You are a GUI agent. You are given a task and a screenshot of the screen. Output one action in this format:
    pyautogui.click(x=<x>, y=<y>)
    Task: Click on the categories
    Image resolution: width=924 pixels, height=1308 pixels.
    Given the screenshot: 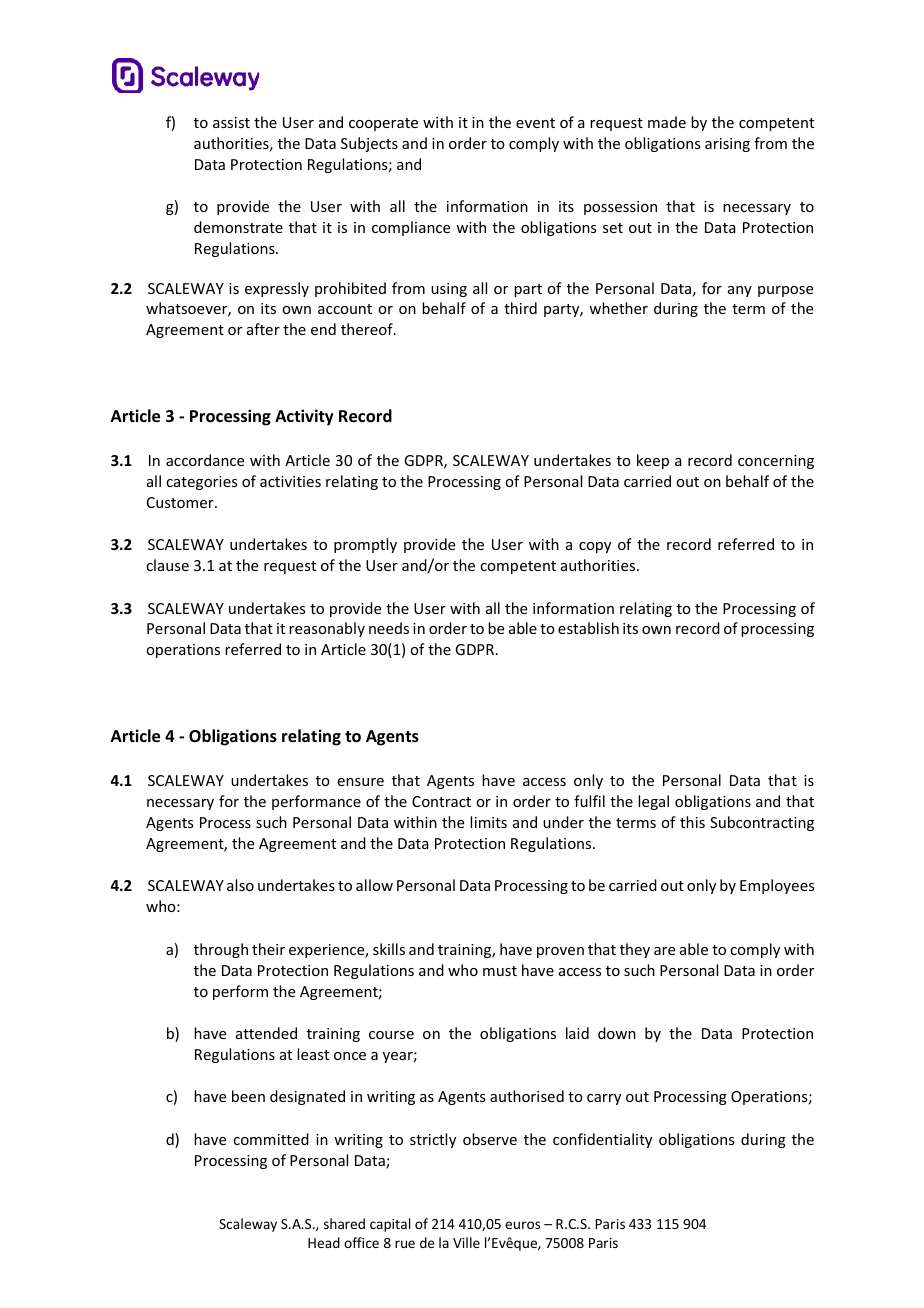 What is the action you would take?
    pyautogui.click(x=201, y=483)
